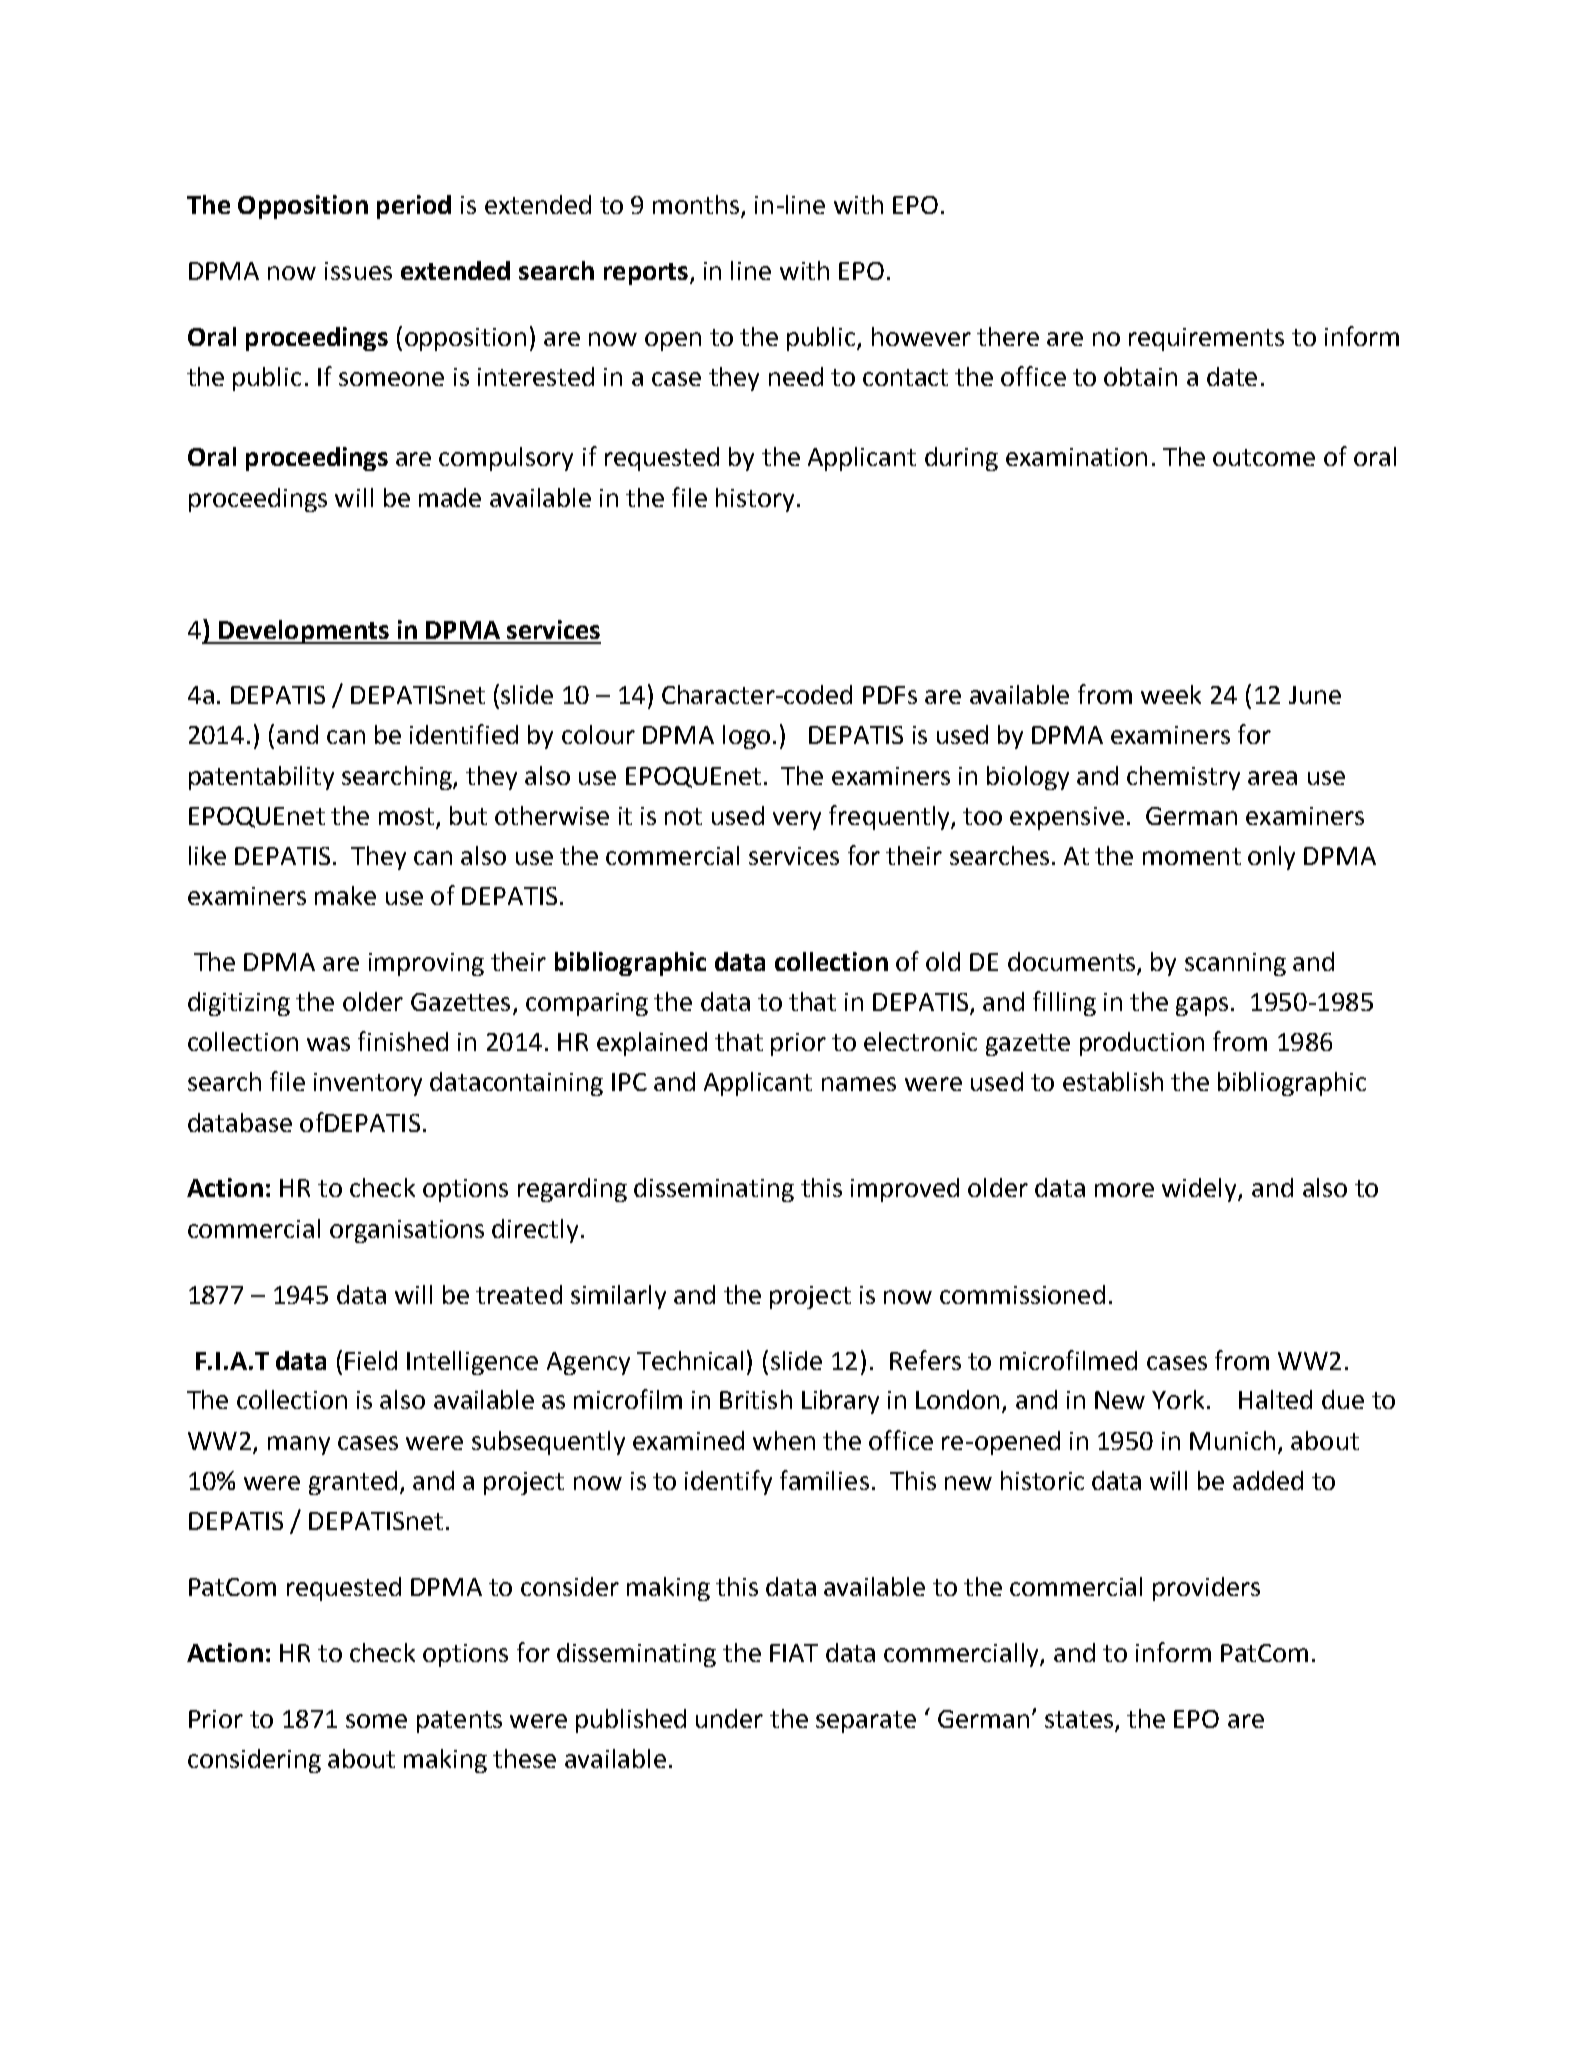 This document has width=1589, height=2056. I want to click on months, so click(697, 206).
